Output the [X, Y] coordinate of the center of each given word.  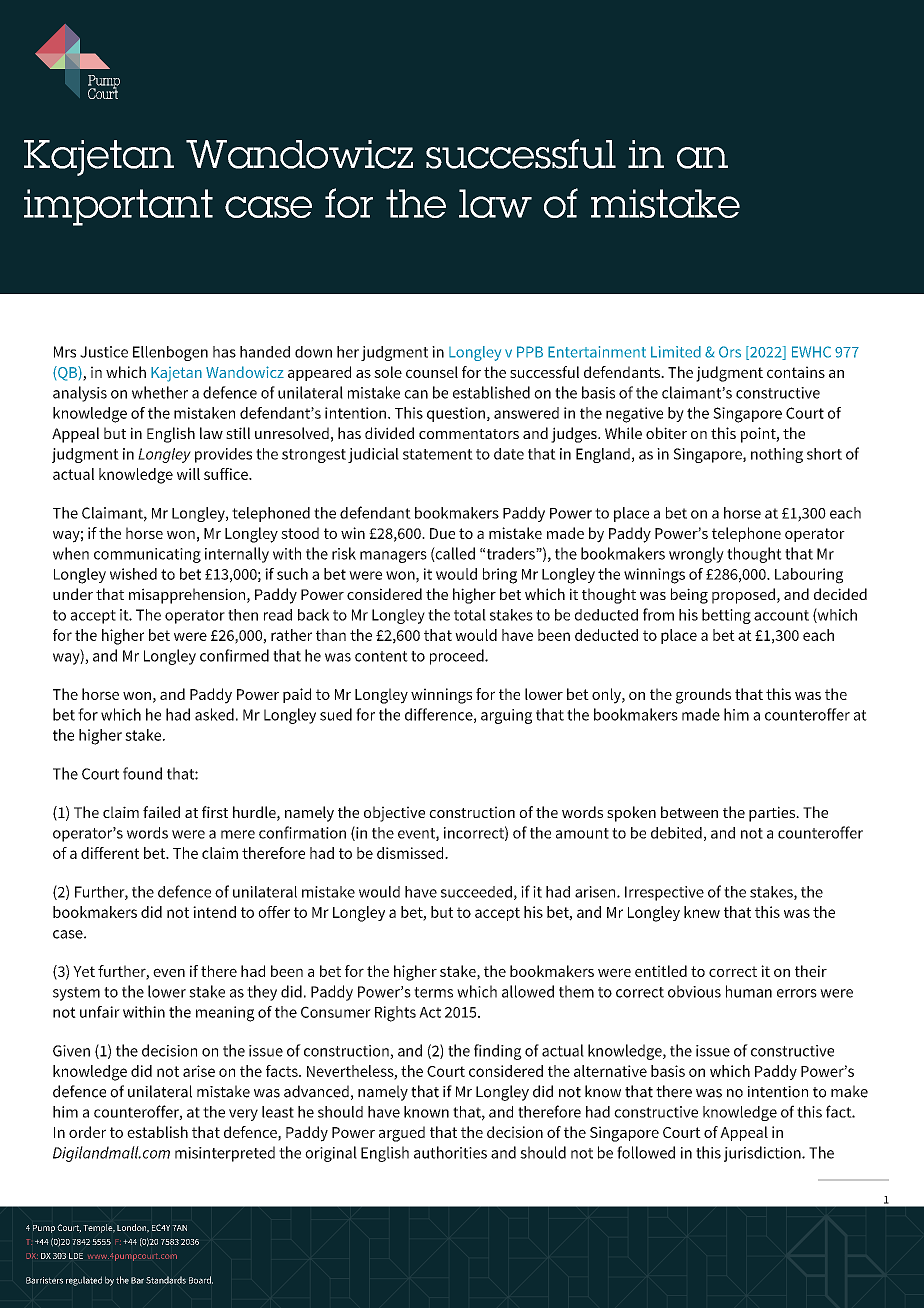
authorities [450, 1152]
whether [160, 392]
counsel [432, 372]
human [749, 991]
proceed [458, 657]
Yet [84, 971]
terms [433, 992]
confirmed [234, 655]
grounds [703, 696]
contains [796, 372]
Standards [166, 1280]
